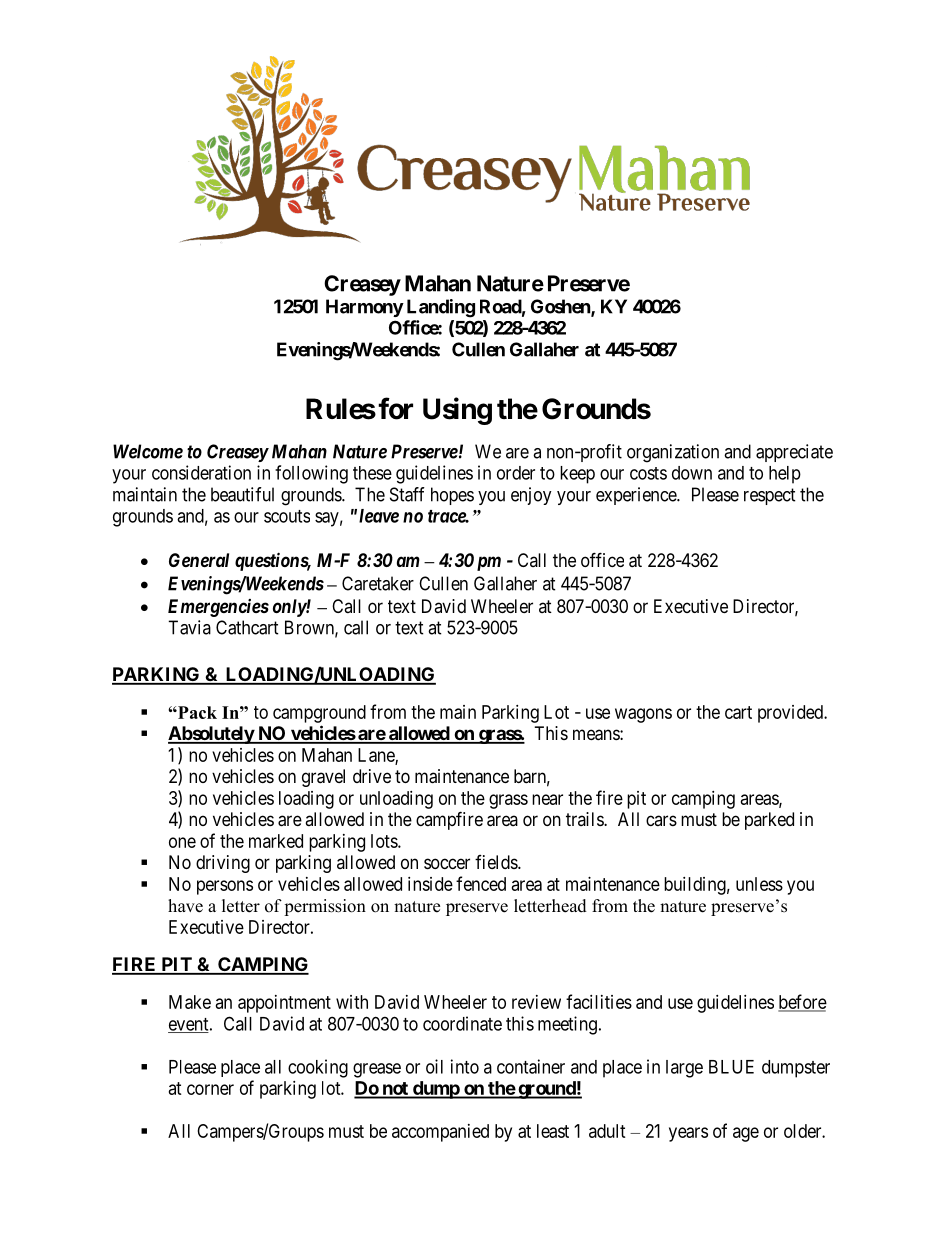 The width and height of the page is (952, 1233). What do you see at coordinates (210, 1089) in the page?
I see `corner` at bounding box center [210, 1089].
